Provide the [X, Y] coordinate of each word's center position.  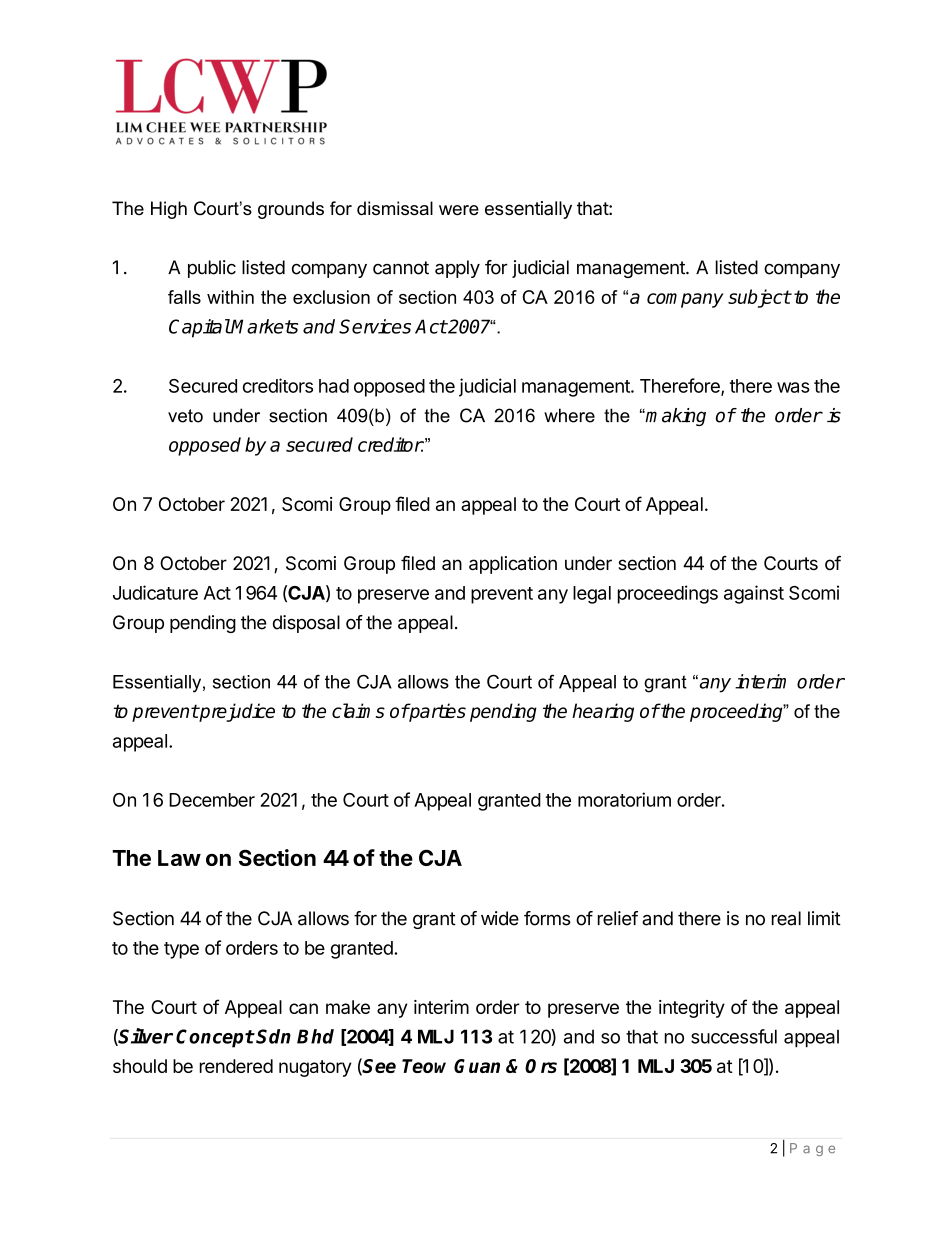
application [513, 565]
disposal [306, 624]
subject [759, 298]
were [459, 210]
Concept [215, 1038]
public [212, 269]
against [754, 594]
